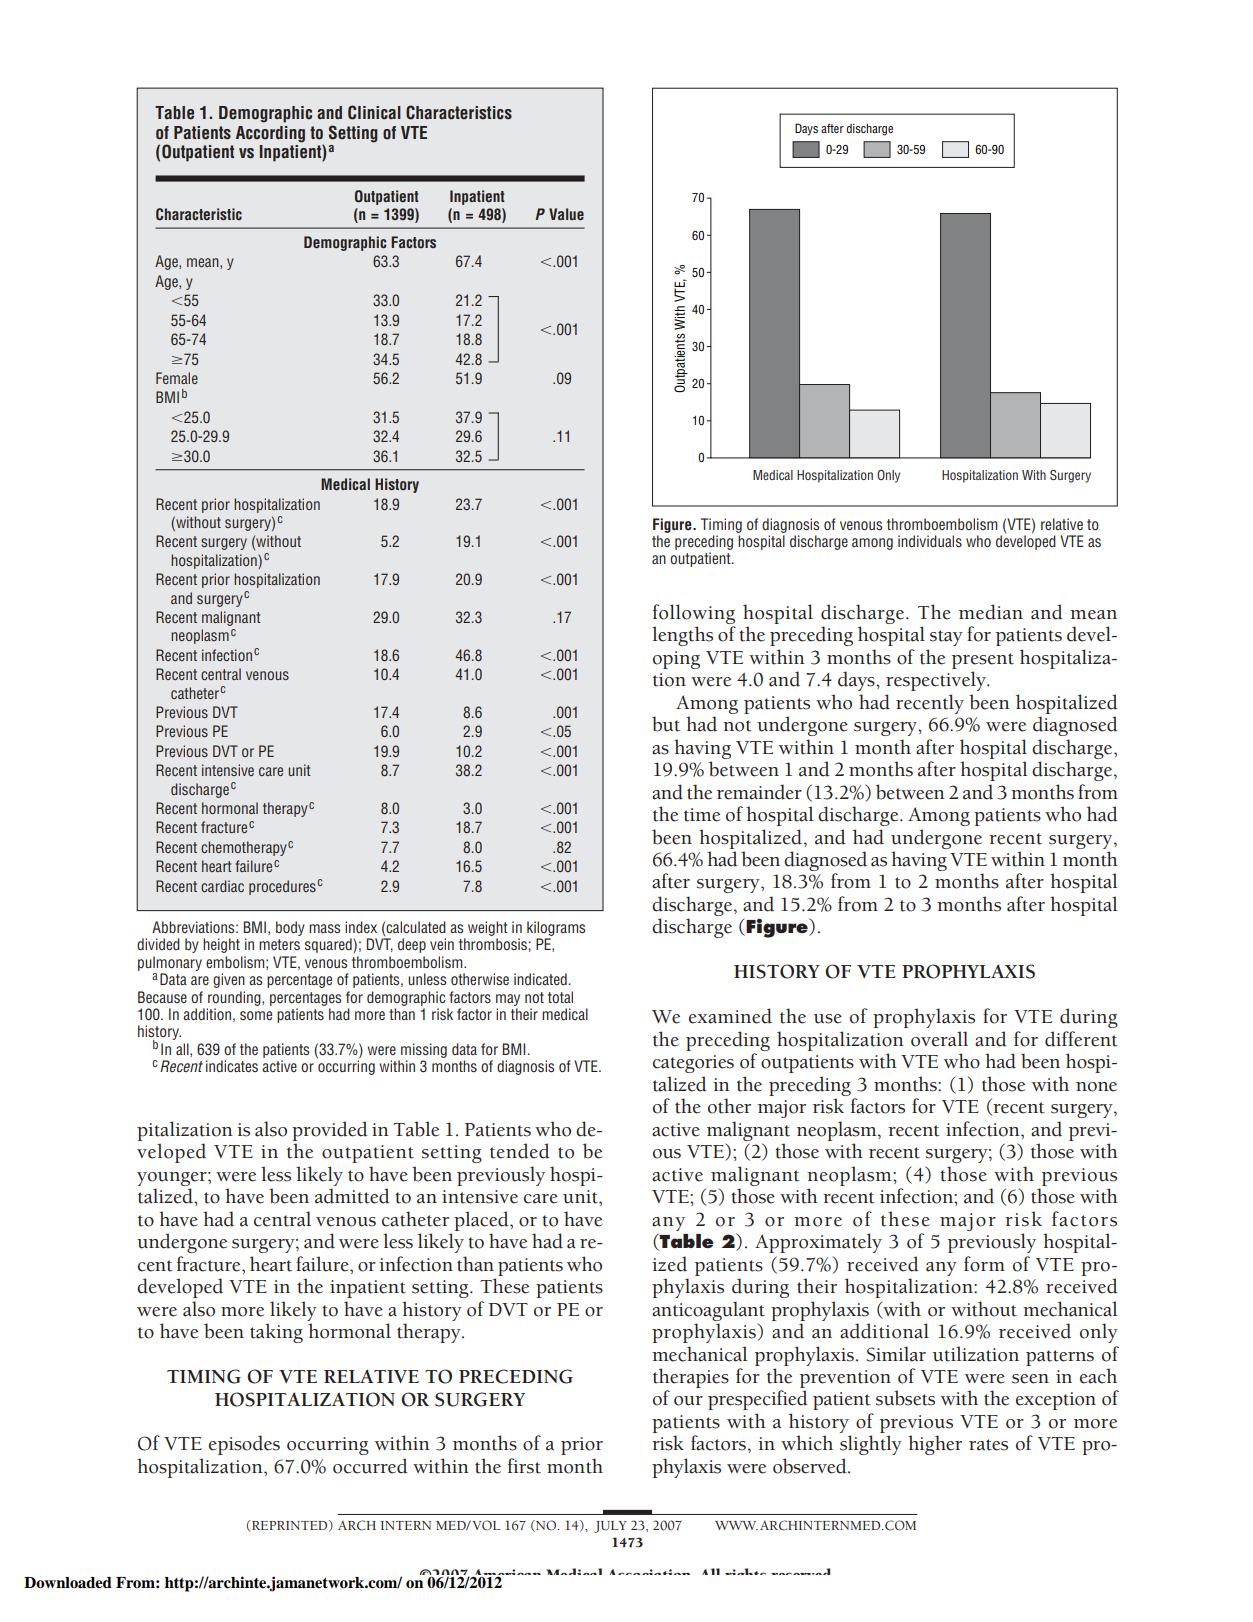  What do you see at coordinates (759, 792) in the document?
I see `remainder` at bounding box center [759, 792].
